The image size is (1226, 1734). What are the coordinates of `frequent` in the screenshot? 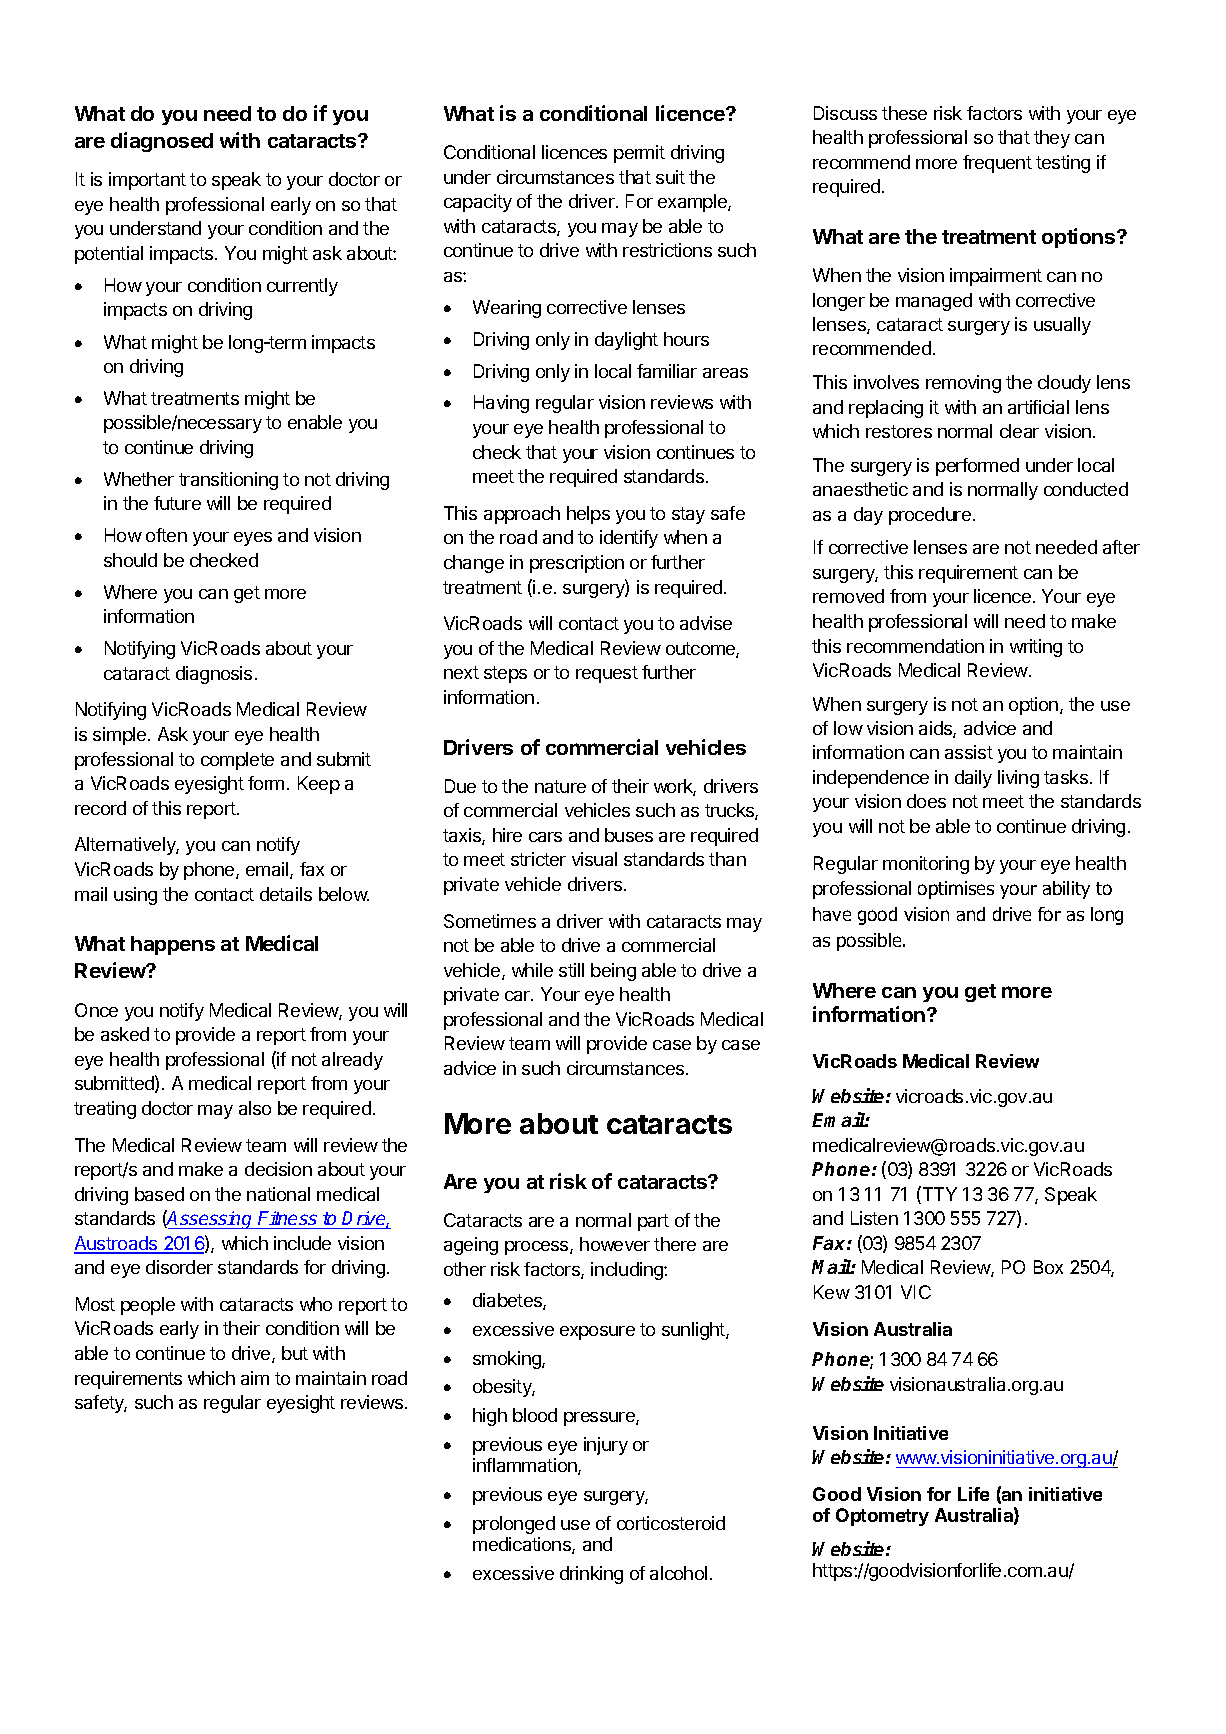 It's located at (997, 164).
